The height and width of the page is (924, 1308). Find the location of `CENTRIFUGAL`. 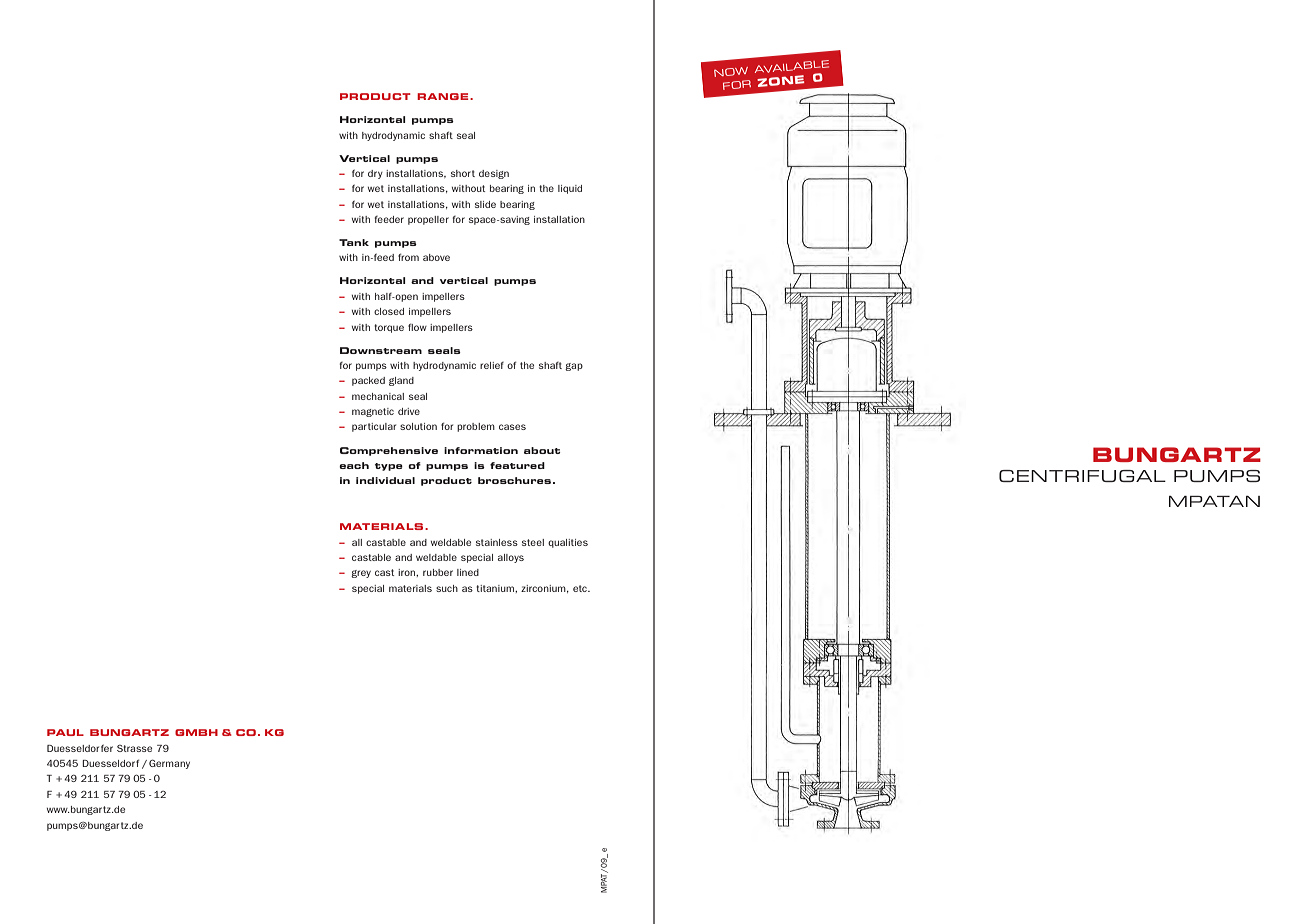

CENTRIFUGAL is located at coordinates (1082, 476).
